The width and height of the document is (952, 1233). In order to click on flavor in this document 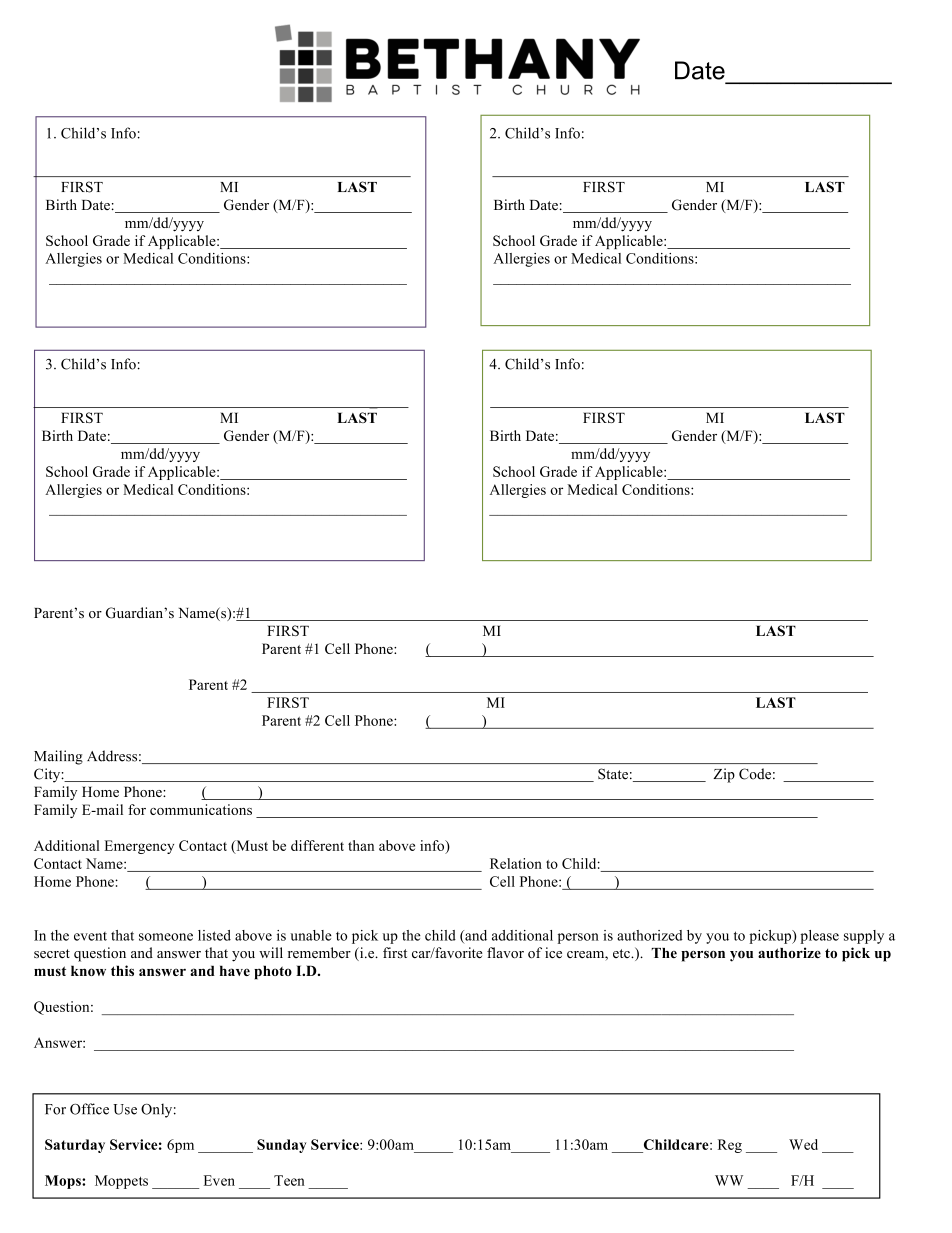, I will do `click(505, 953)`.
